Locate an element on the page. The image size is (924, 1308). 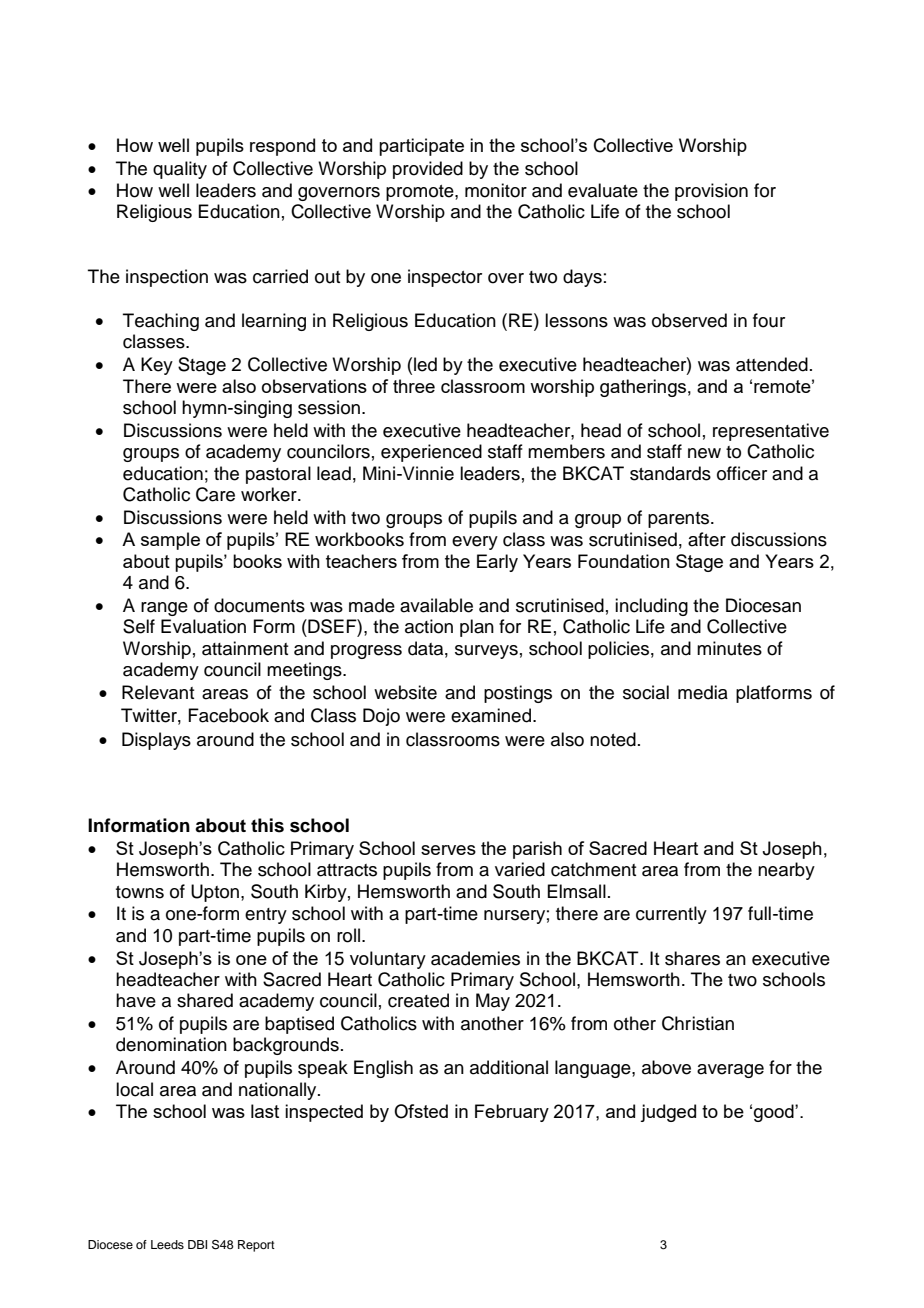
quality is located at coordinates (180, 170).
